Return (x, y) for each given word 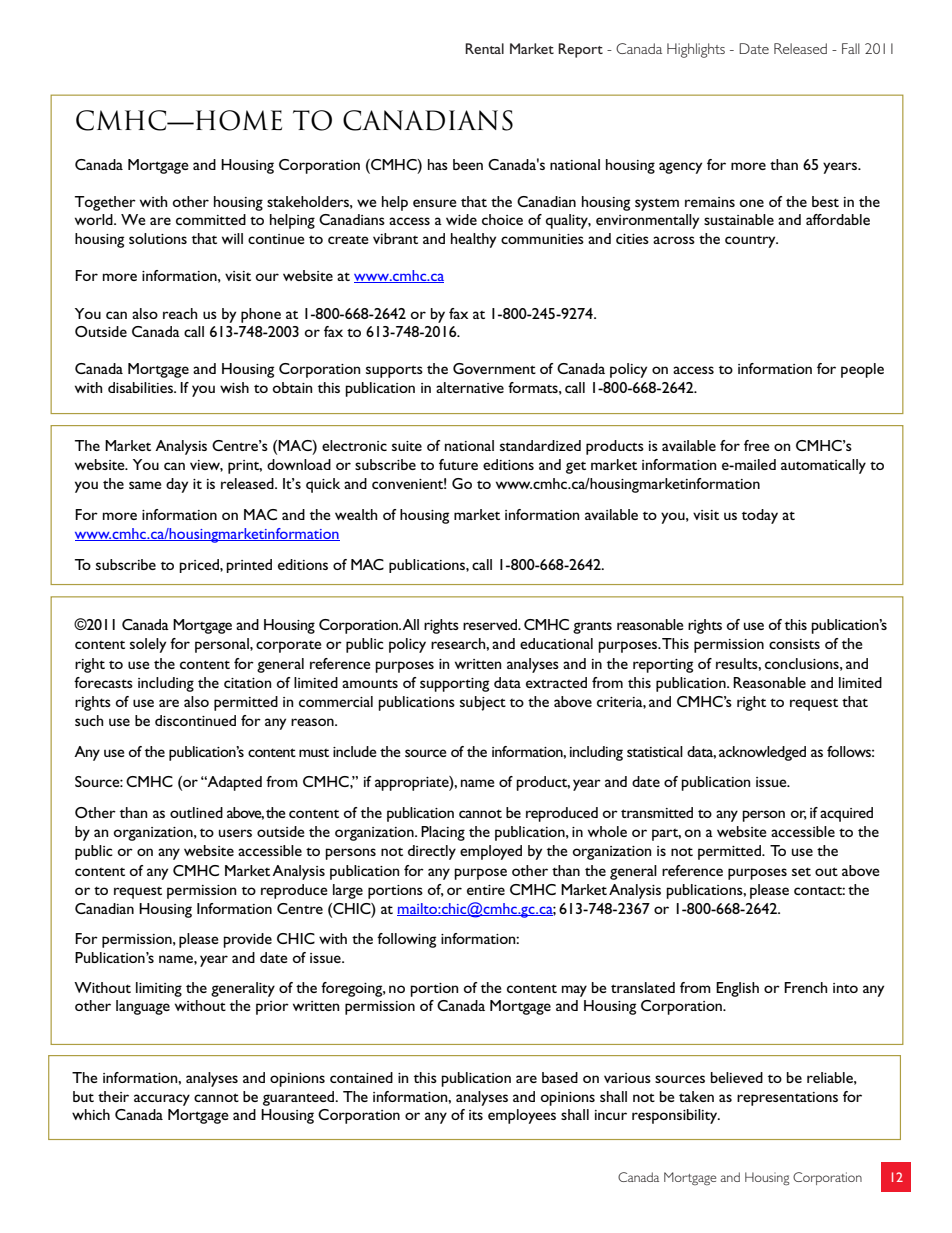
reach (180, 313)
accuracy (162, 1100)
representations (787, 1099)
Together (105, 203)
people (862, 370)
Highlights (696, 50)
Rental (484, 48)
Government (494, 368)
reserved (491, 624)
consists (794, 644)
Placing (443, 833)
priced (200, 566)
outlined (196, 812)
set (801, 871)
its (476, 1115)
